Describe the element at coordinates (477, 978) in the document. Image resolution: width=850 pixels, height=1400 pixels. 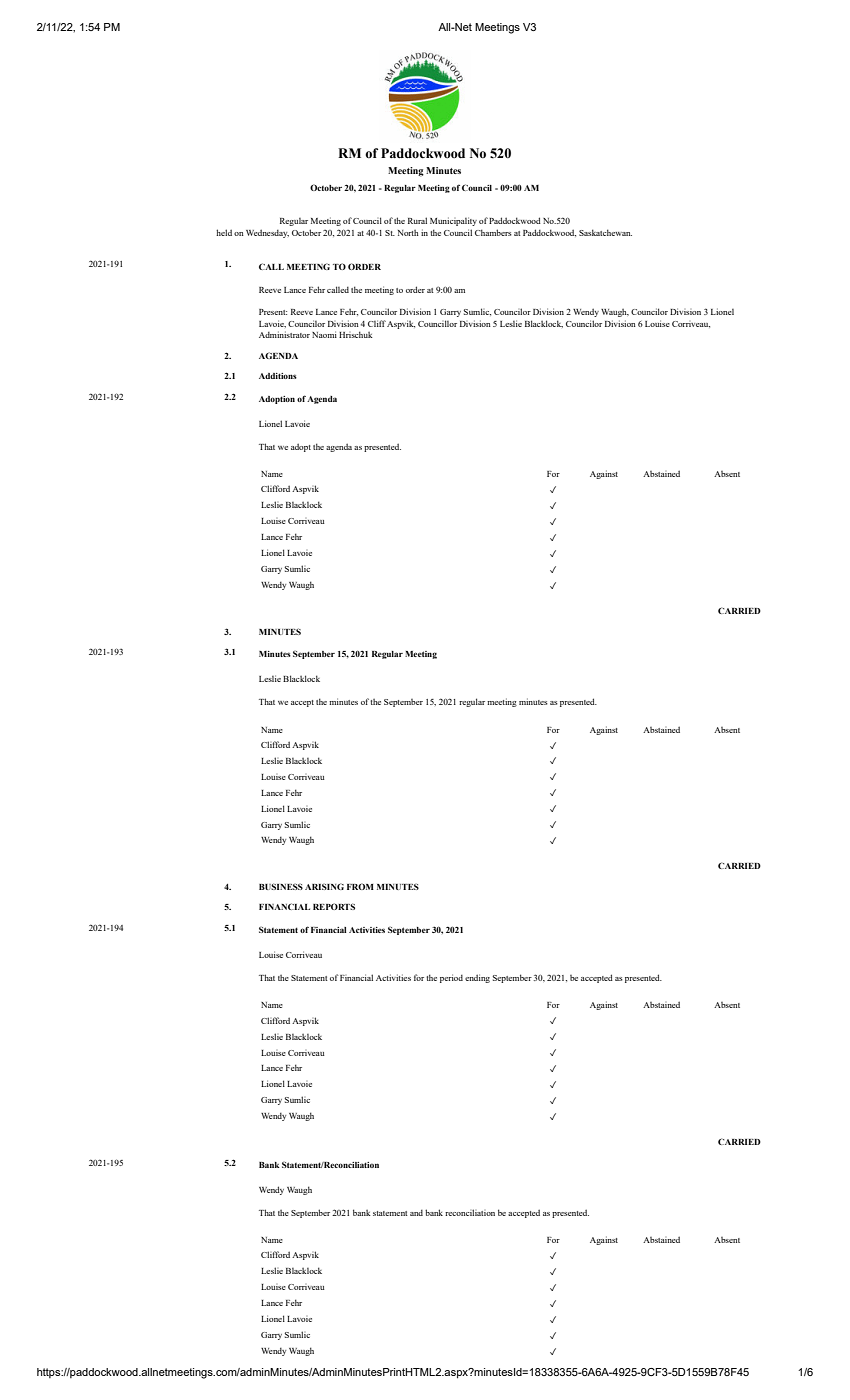
I see `ending` at that location.
